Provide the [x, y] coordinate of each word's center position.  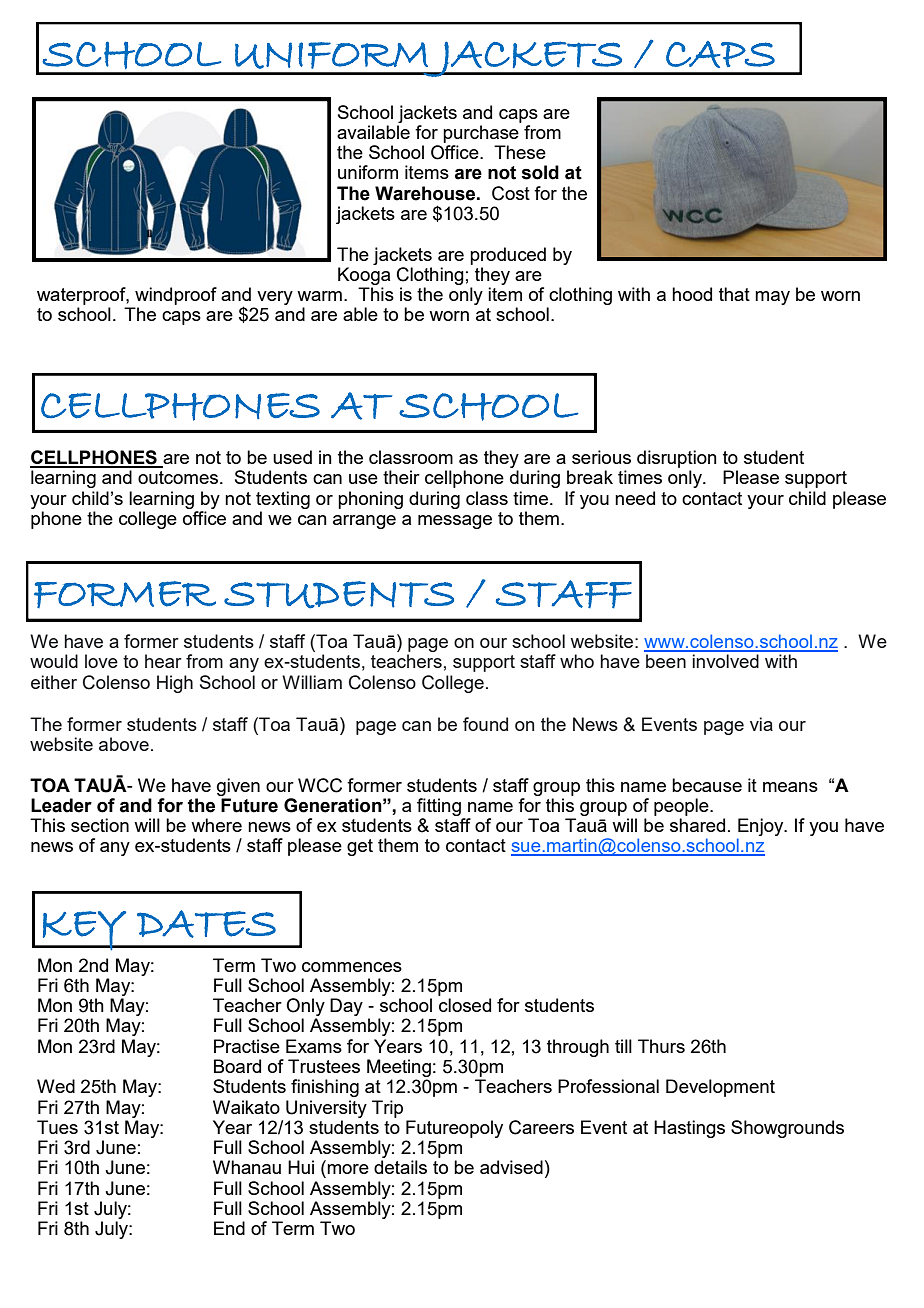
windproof [176, 296]
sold [540, 172]
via [761, 724]
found [485, 724]
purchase [481, 134]
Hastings [689, 1129]
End [229, 1228]
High [175, 684]
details [400, 1167]
